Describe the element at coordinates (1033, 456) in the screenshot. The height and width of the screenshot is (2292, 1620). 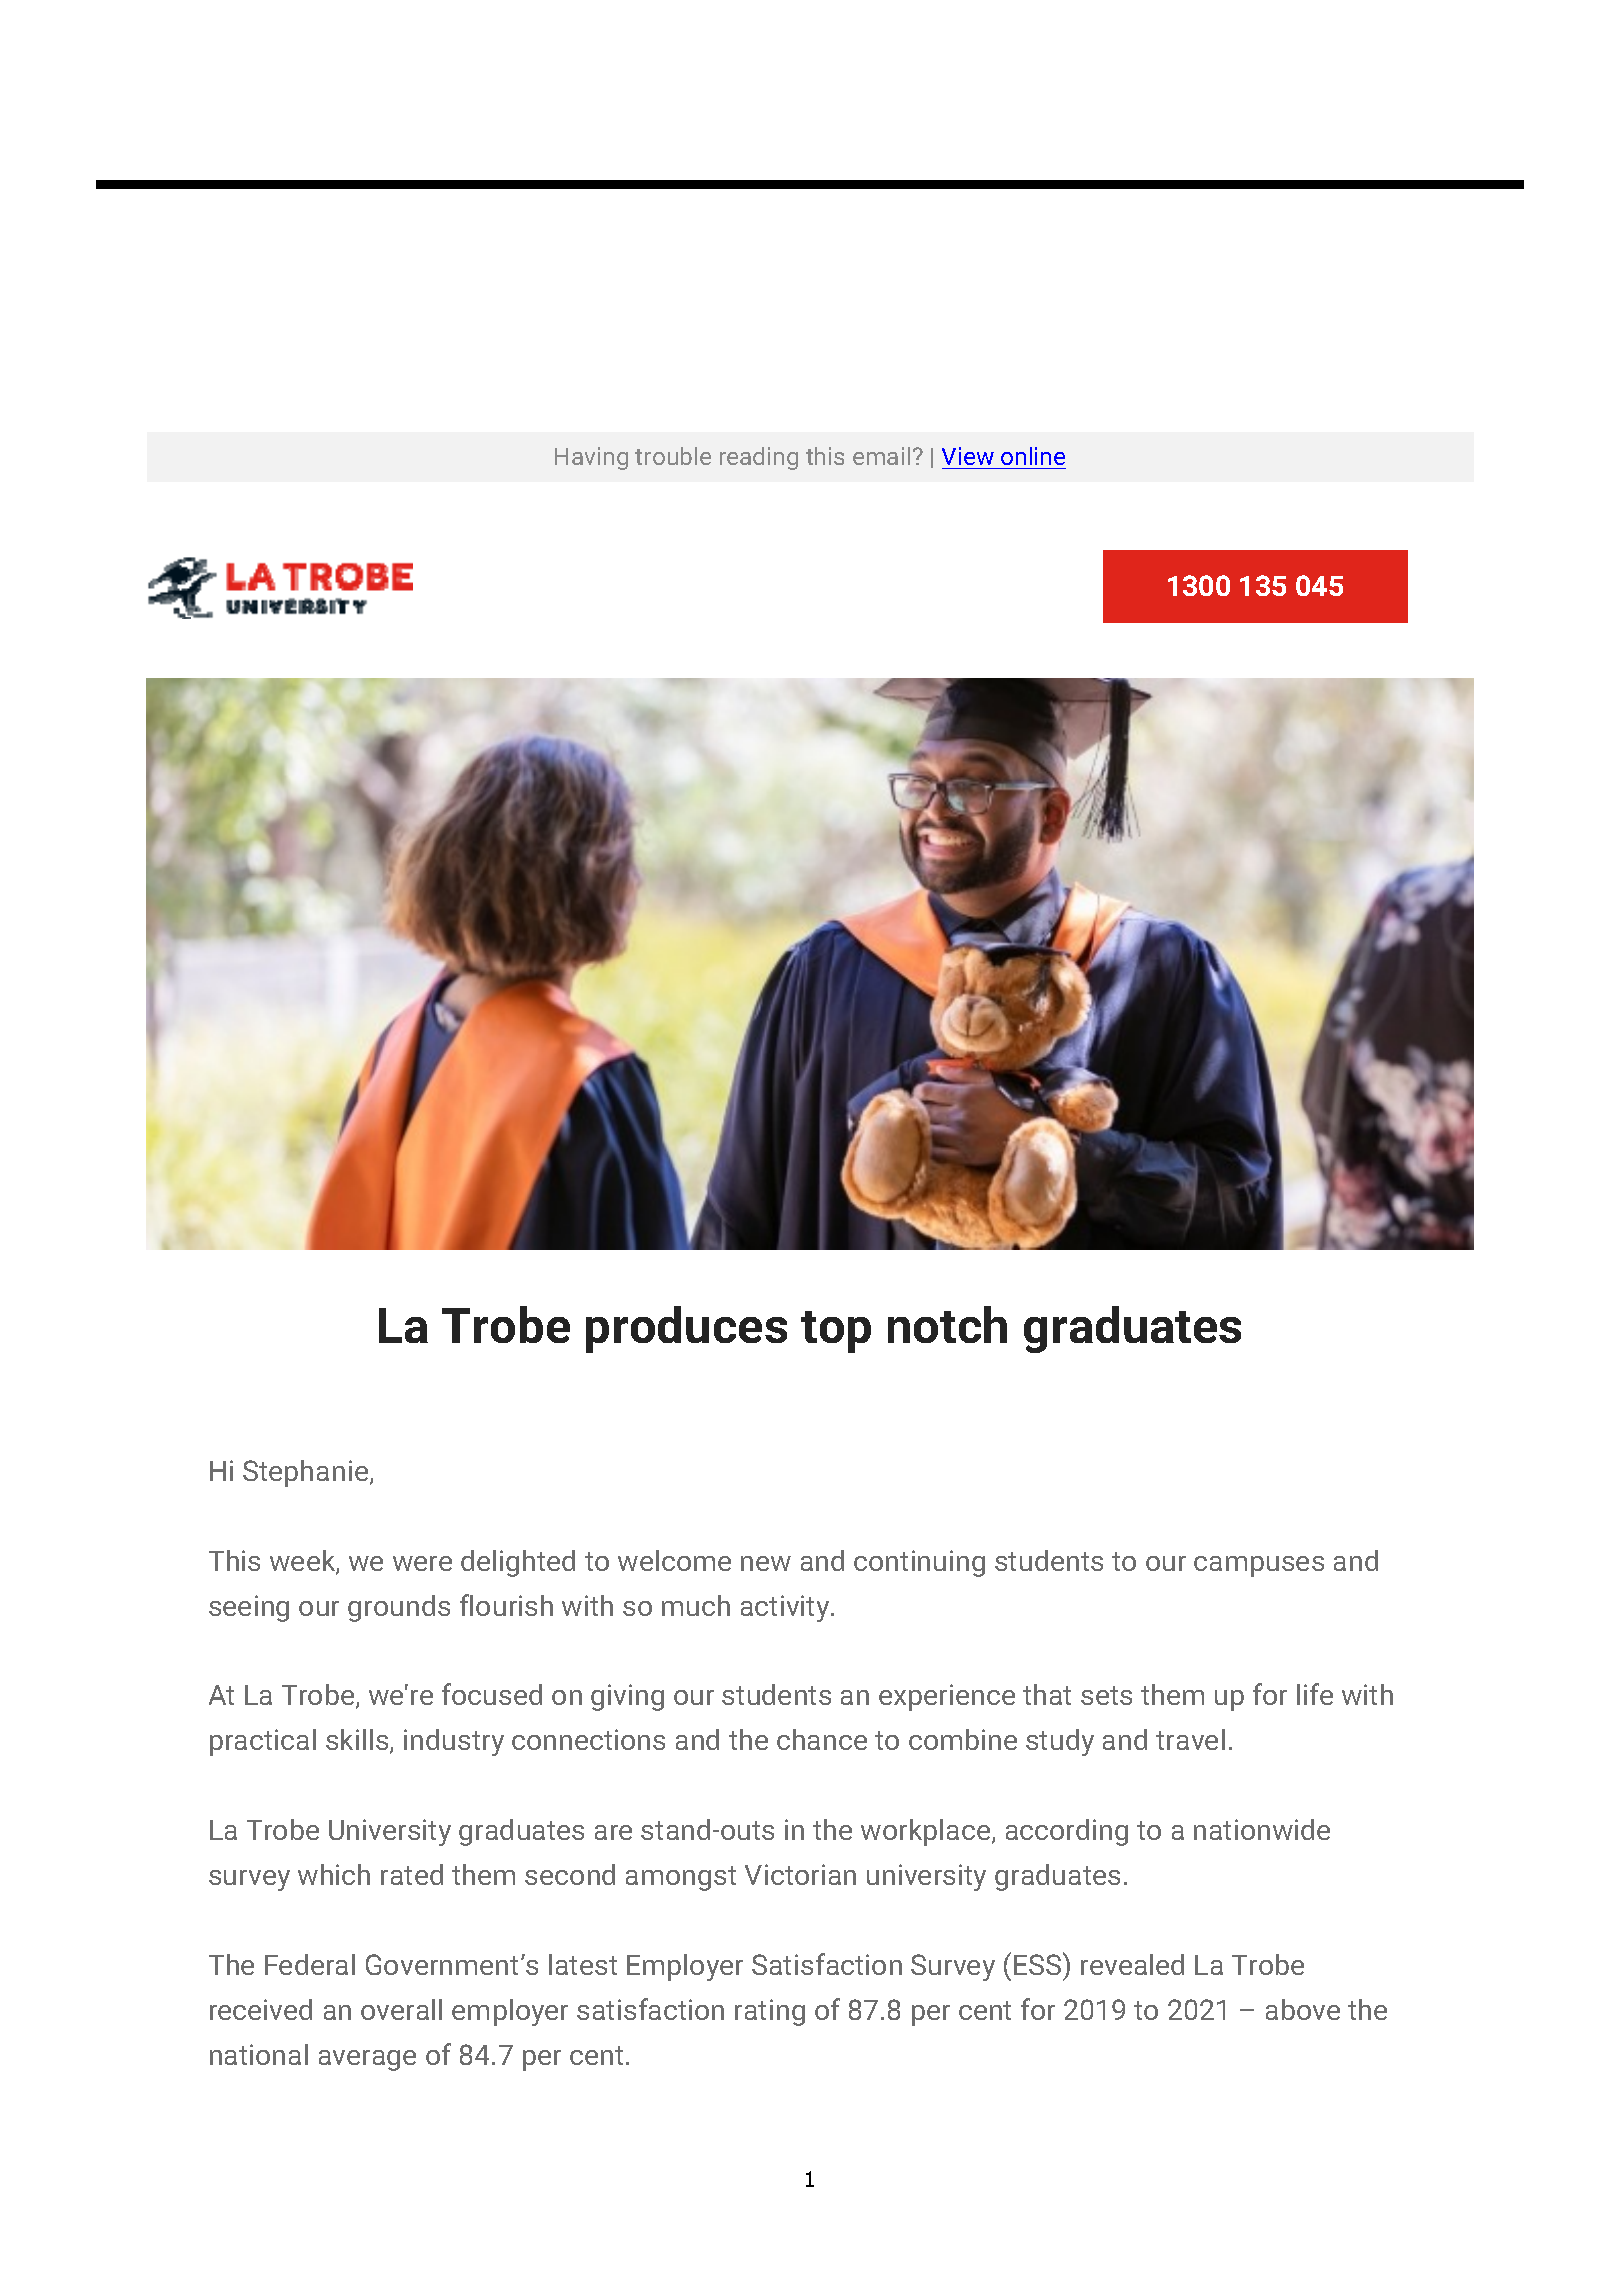
I see `online` at that location.
